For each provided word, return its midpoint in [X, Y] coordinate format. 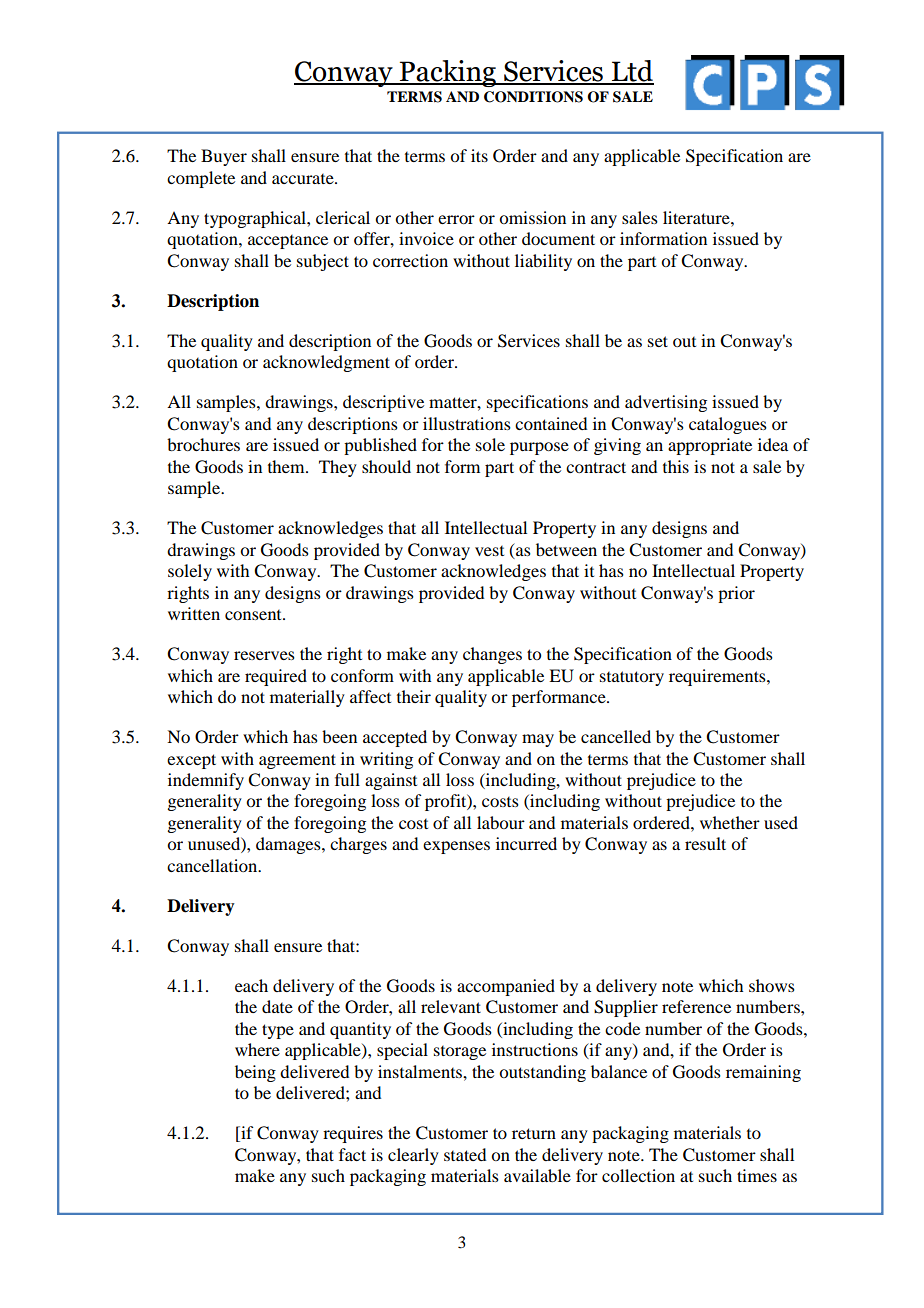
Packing [448, 73]
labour [501, 822]
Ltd [632, 72]
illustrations [467, 423]
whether [730, 822]
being [255, 1073]
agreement [297, 761]
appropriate [710, 446]
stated [465, 1154]
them [287, 466]
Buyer [224, 157]
